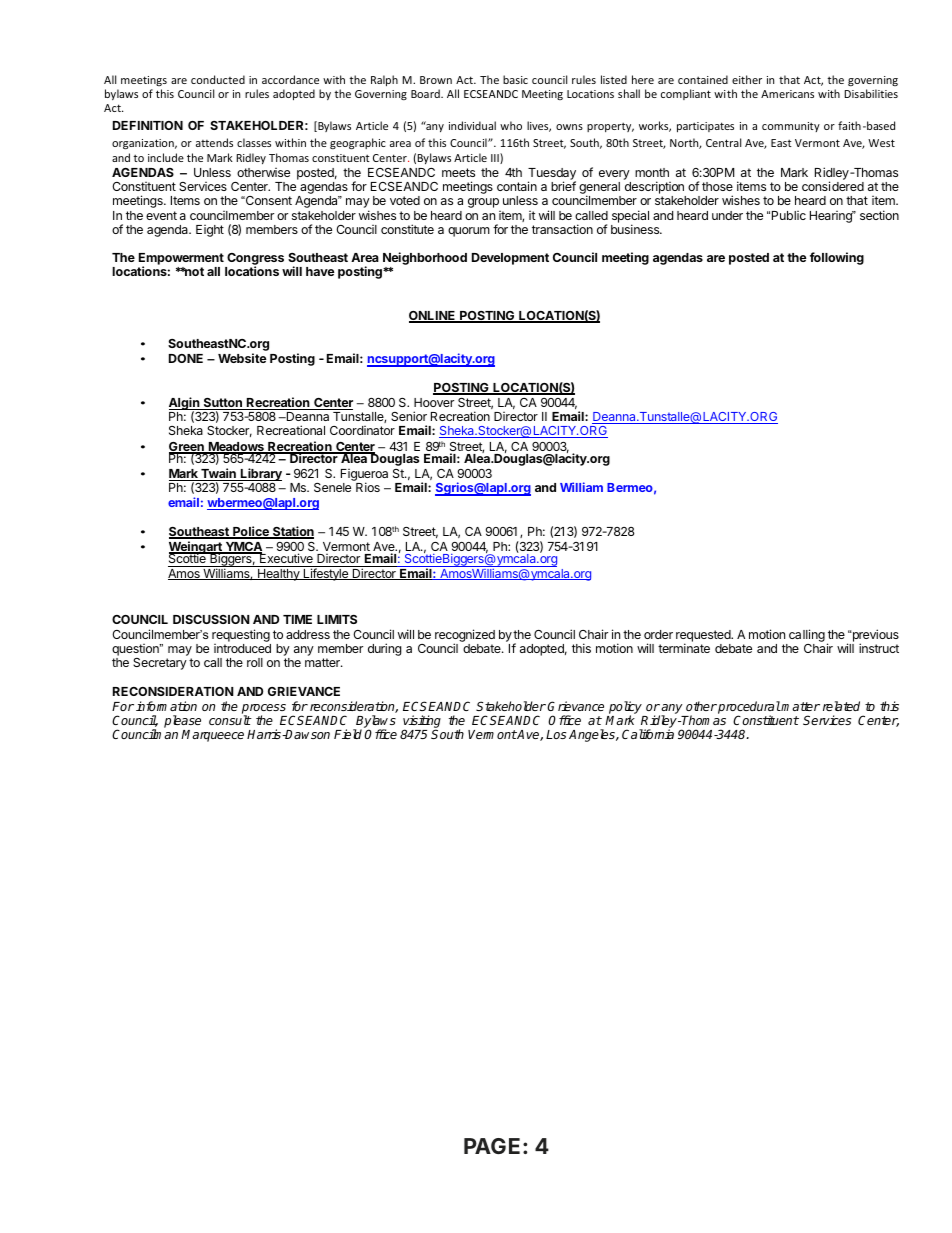 The width and height of the screenshot is (952, 1233). I want to click on who, so click(511, 125).
